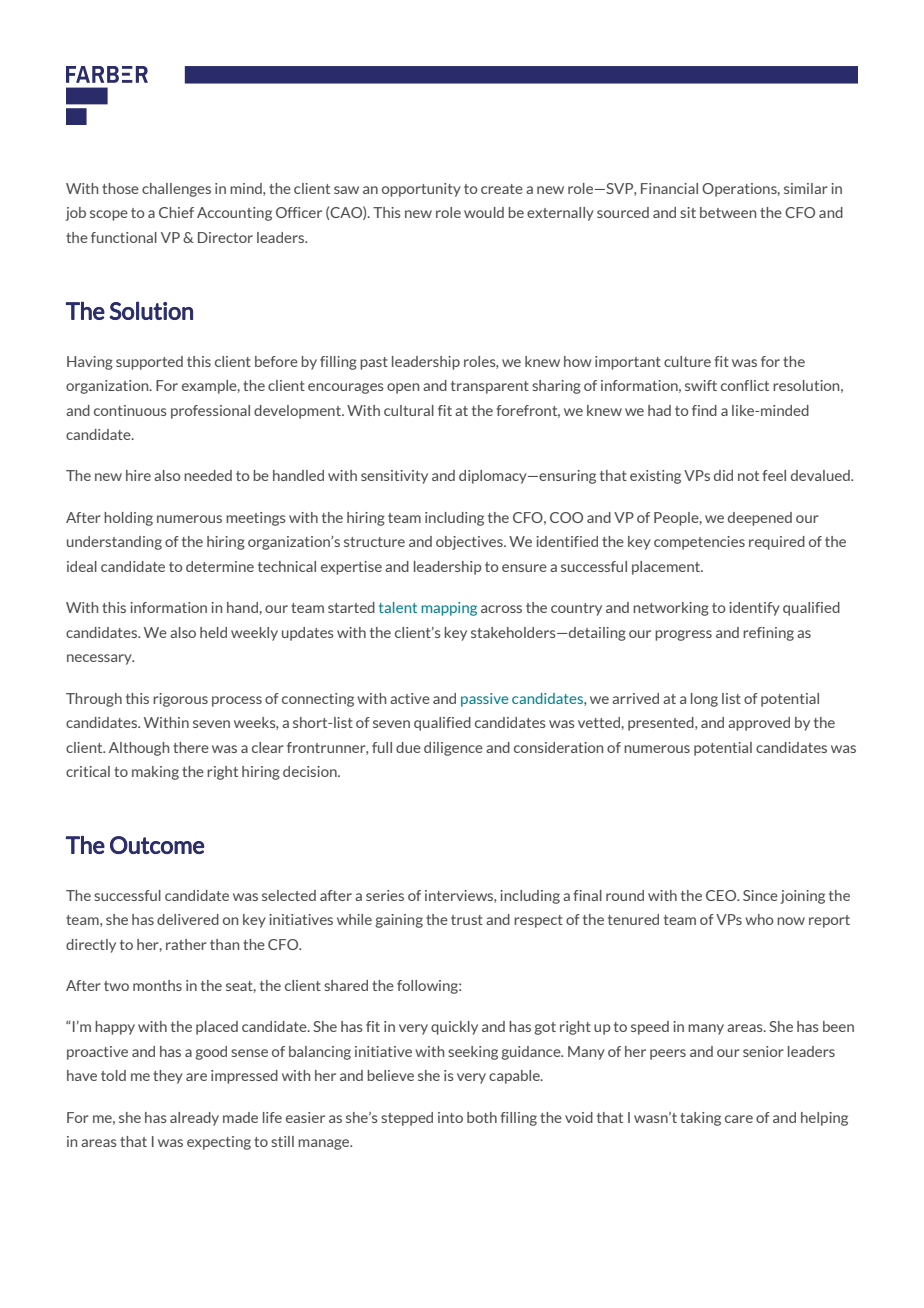  What do you see at coordinates (739, 1119) in the image?
I see `care` at bounding box center [739, 1119].
